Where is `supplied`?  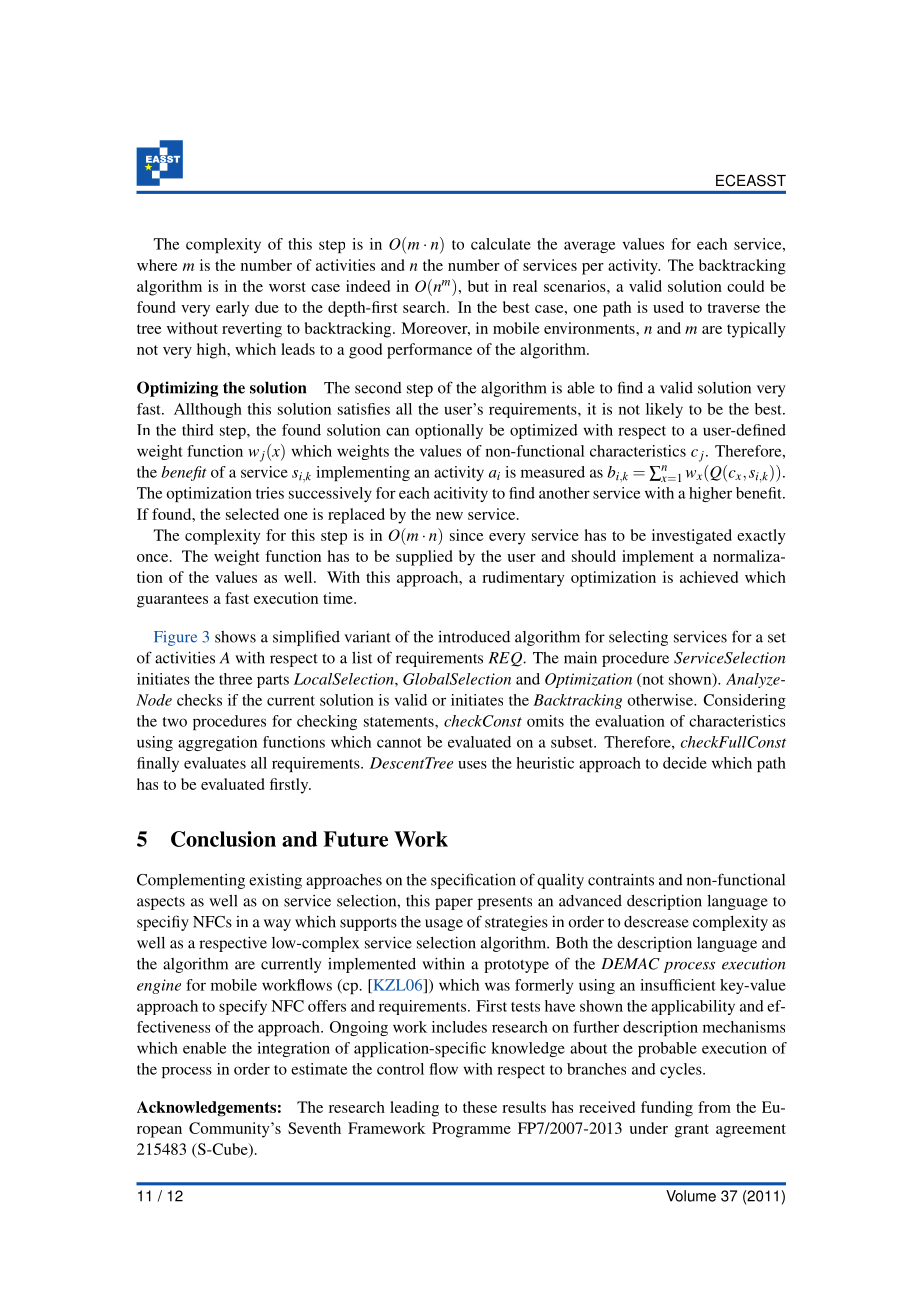
supplied is located at coordinates (424, 558).
